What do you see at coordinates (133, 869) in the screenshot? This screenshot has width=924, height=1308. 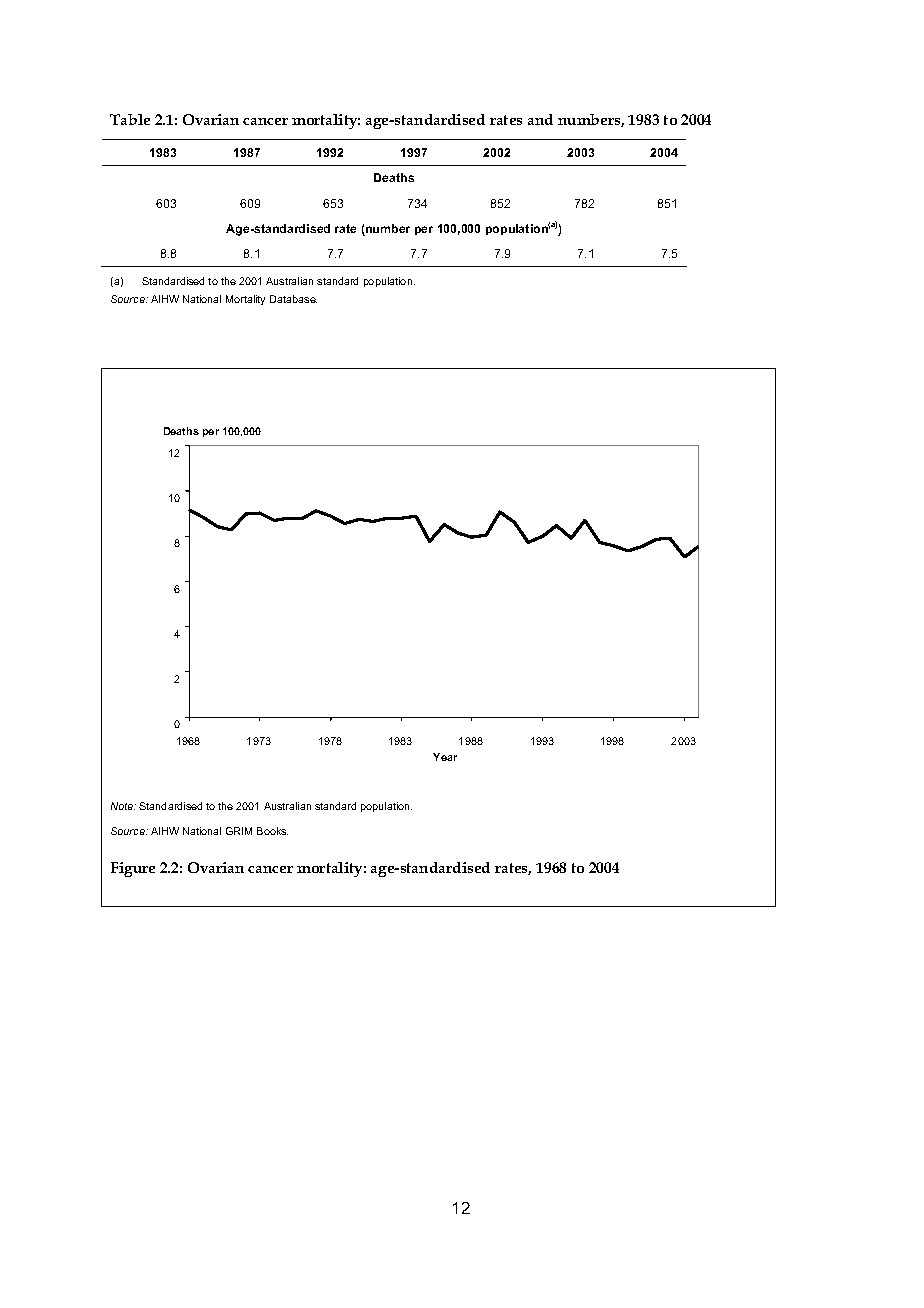 I see `Figure` at bounding box center [133, 869].
